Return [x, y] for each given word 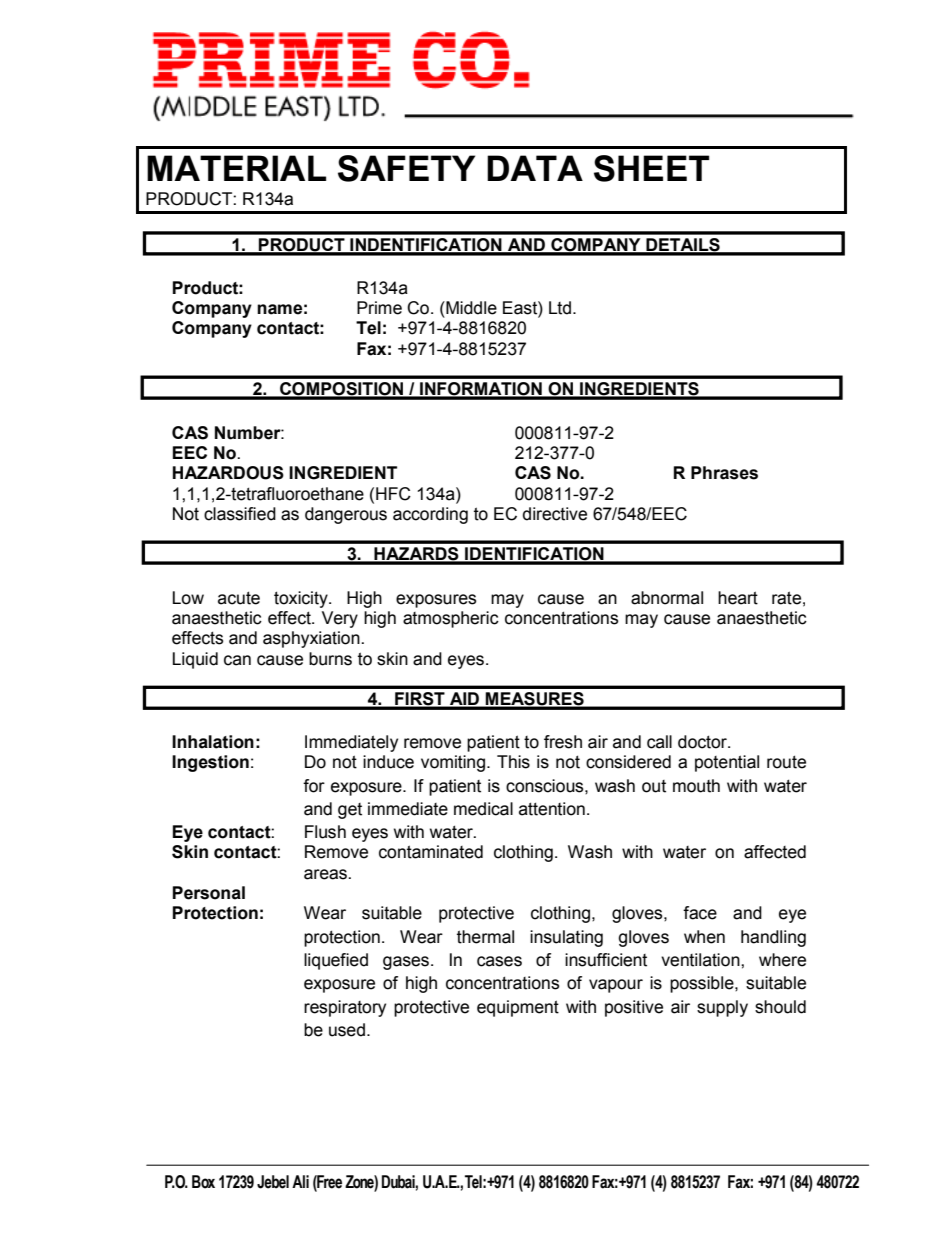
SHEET [651, 168]
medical [483, 809]
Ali [300, 1181]
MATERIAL [236, 168]
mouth [696, 786]
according [430, 515]
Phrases [724, 473]
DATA [535, 168]
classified [240, 514]
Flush [325, 832]
